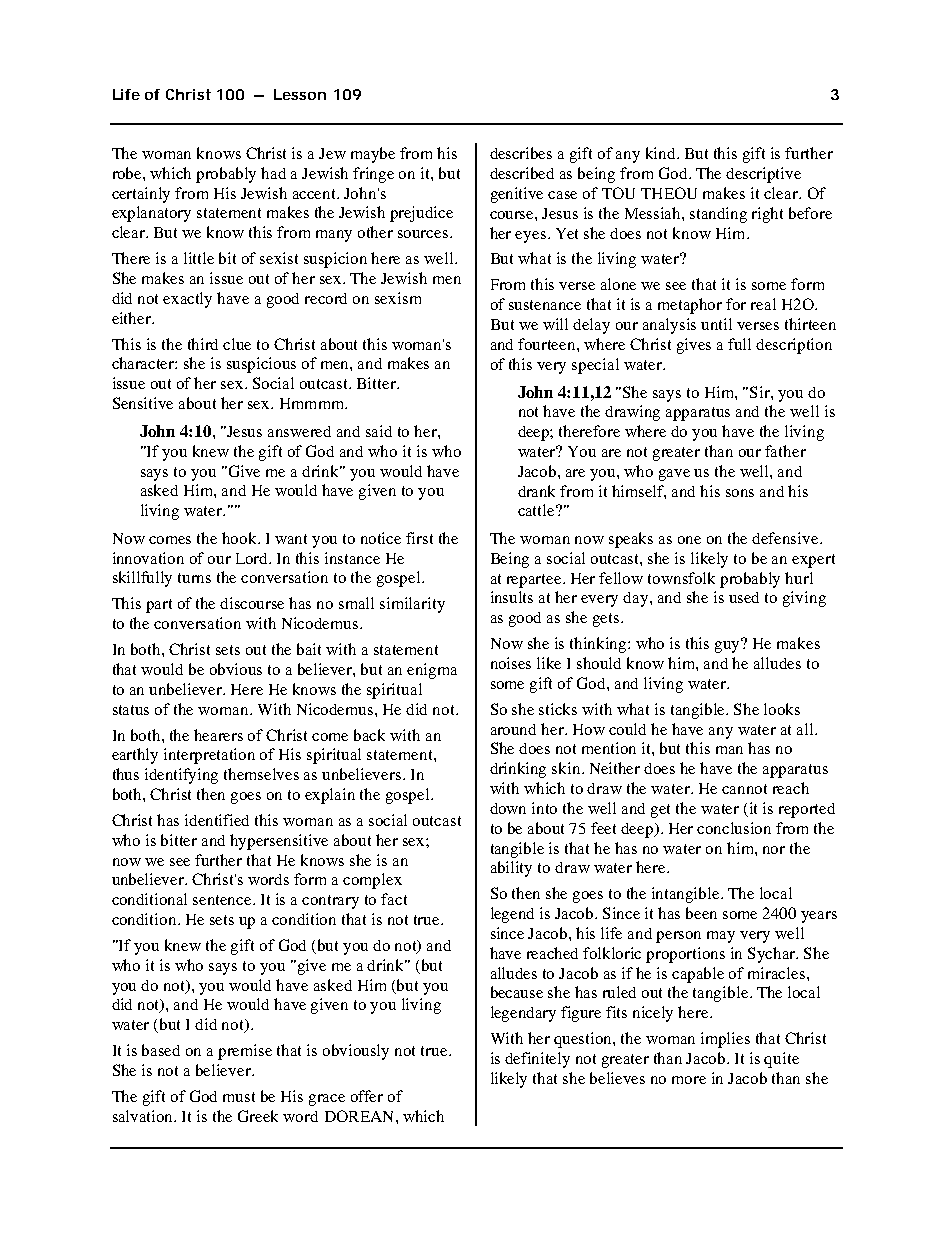  What do you see at coordinates (239, 1097) in the screenshot?
I see `must` at bounding box center [239, 1097].
